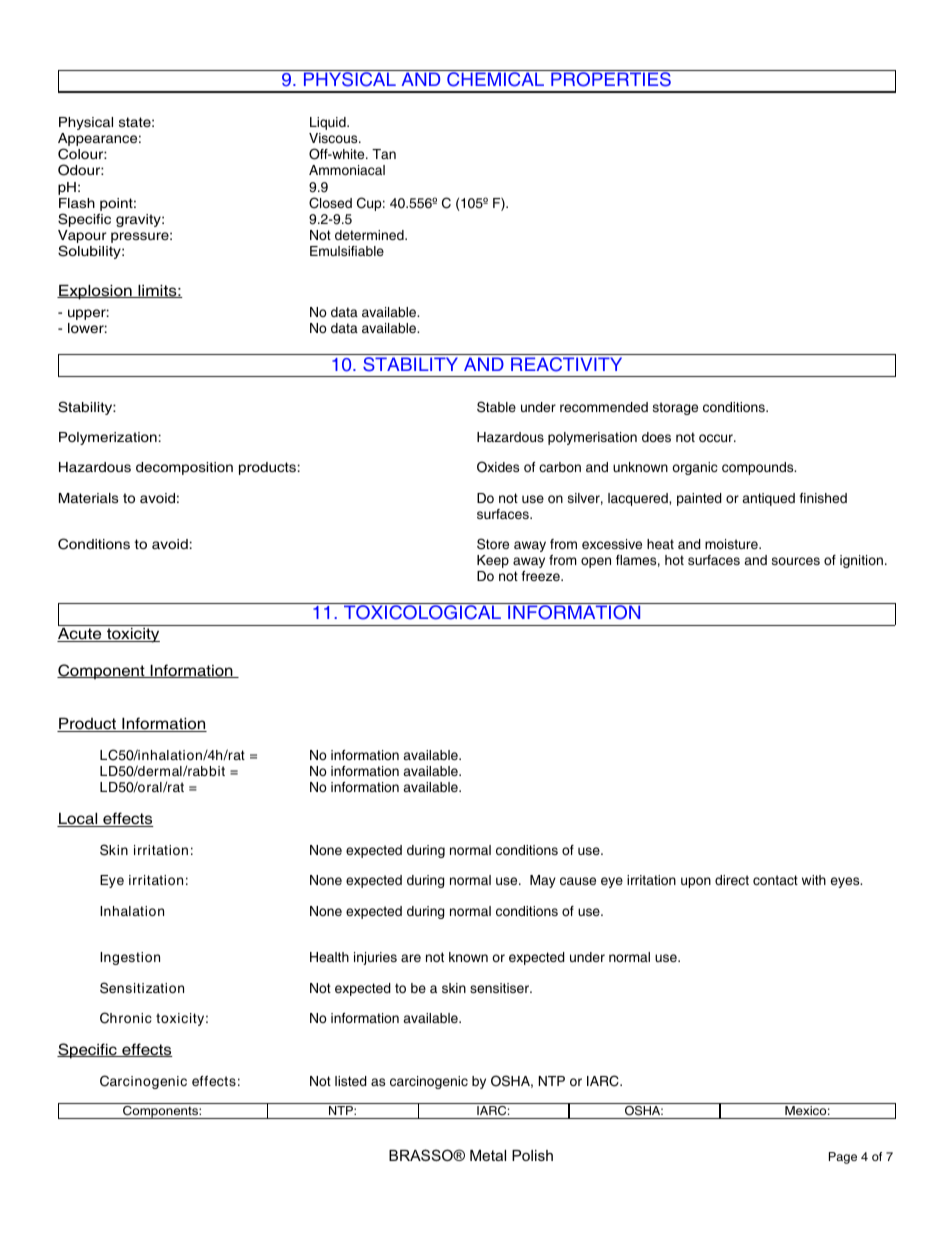 The image size is (952, 1233). I want to click on Acute, so click(80, 635).
